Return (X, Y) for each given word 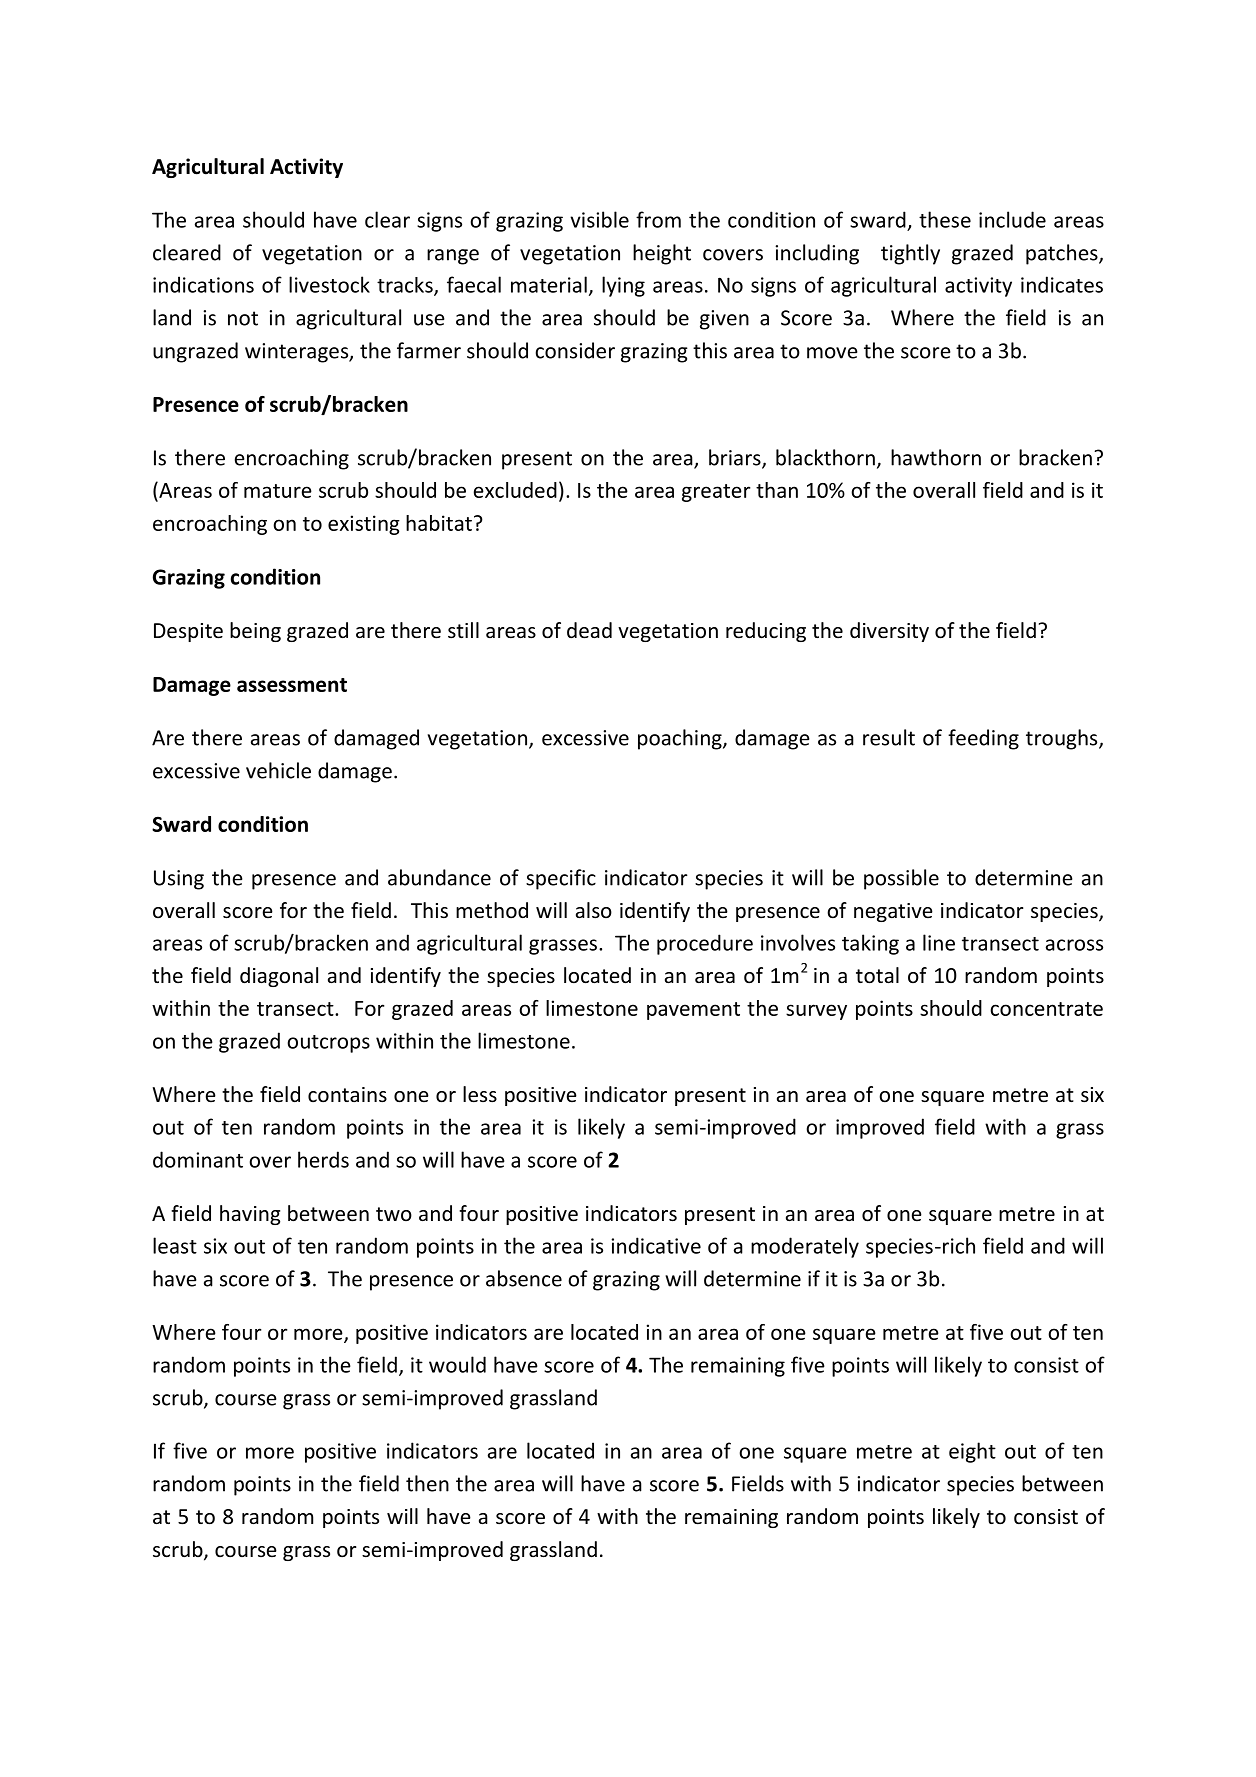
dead (589, 630)
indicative (656, 1245)
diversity (889, 632)
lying (623, 286)
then (427, 1483)
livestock (329, 284)
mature (278, 491)
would (457, 1364)
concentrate (1046, 1009)
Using (179, 880)
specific (561, 879)
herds (323, 1159)
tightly (910, 254)
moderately (805, 1247)
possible (901, 879)
